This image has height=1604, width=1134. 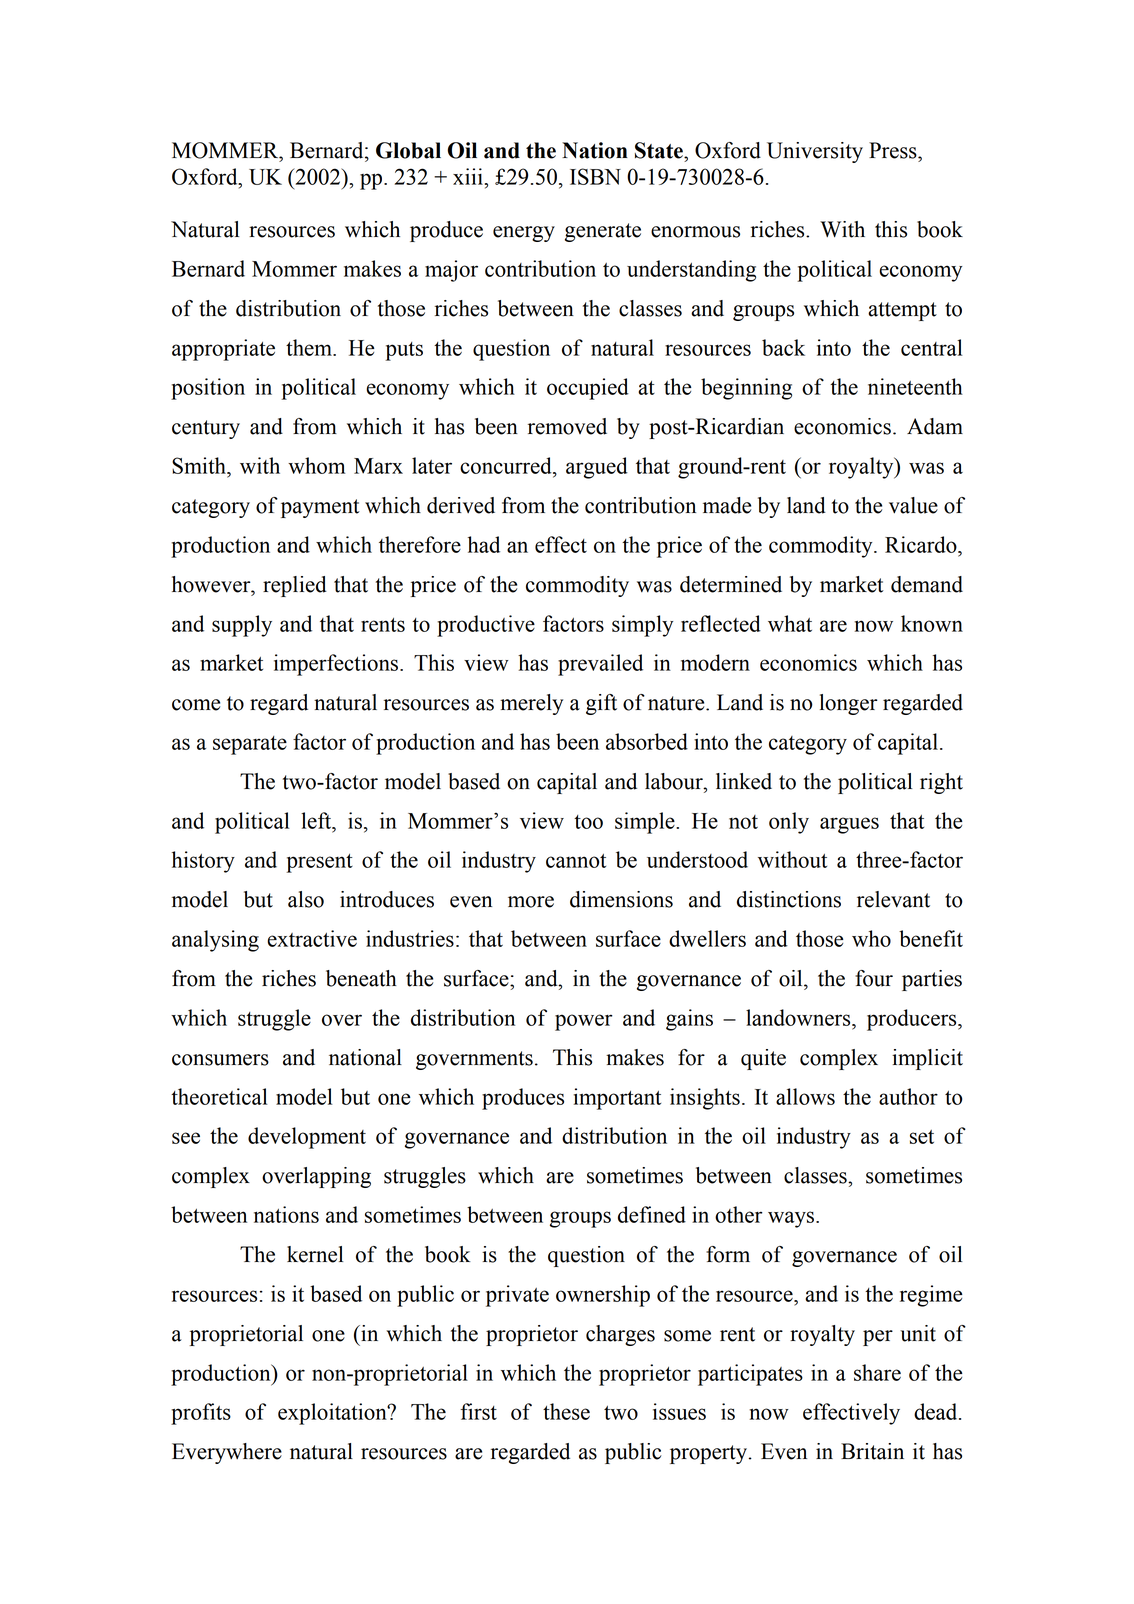 I want to click on Everywhere, so click(x=227, y=1453).
